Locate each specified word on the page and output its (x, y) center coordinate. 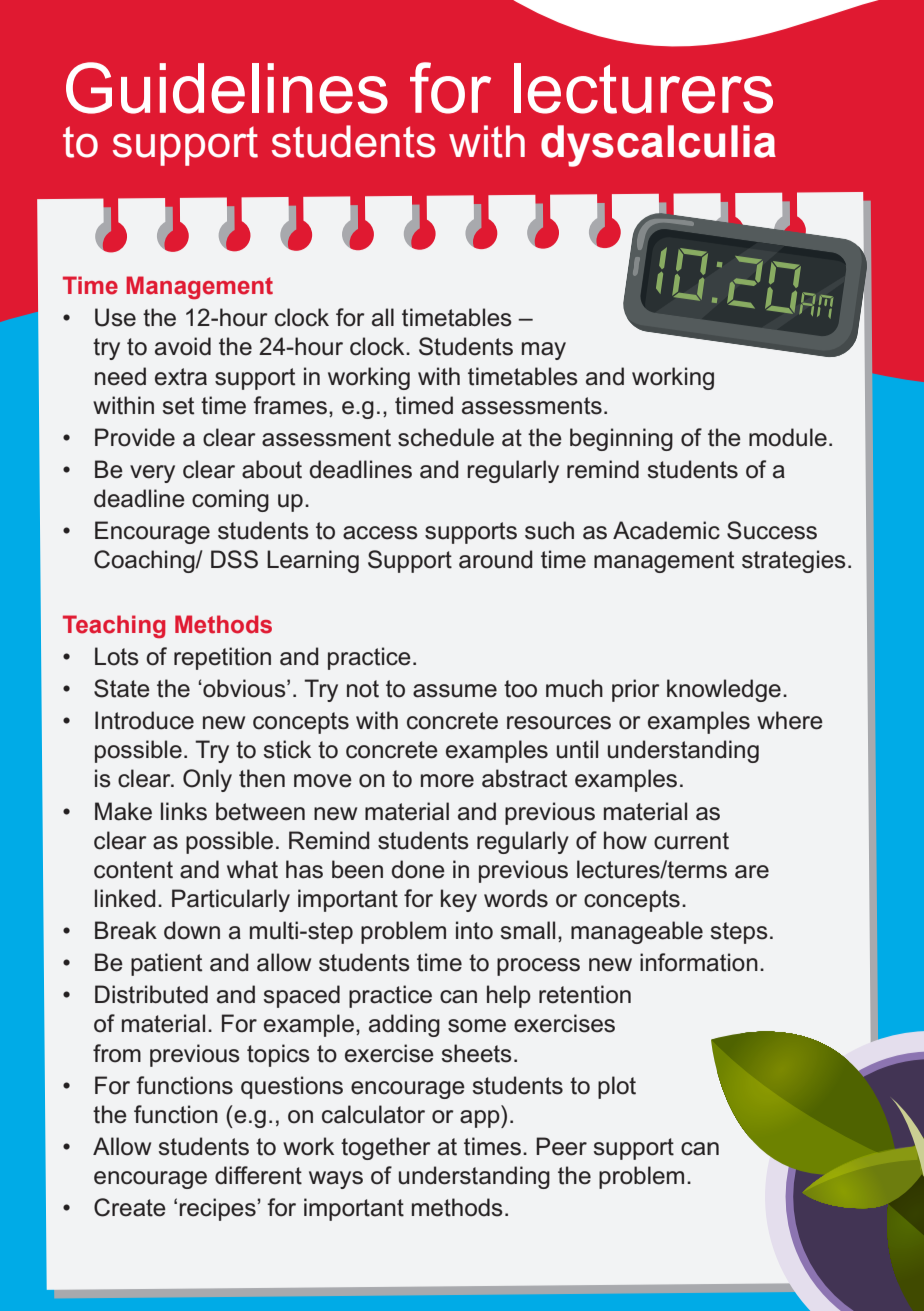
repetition (222, 658)
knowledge (724, 690)
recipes (218, 1209)
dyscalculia (658, 146)
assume (455, 691)
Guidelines (227, 88)
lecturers (643, 88)
